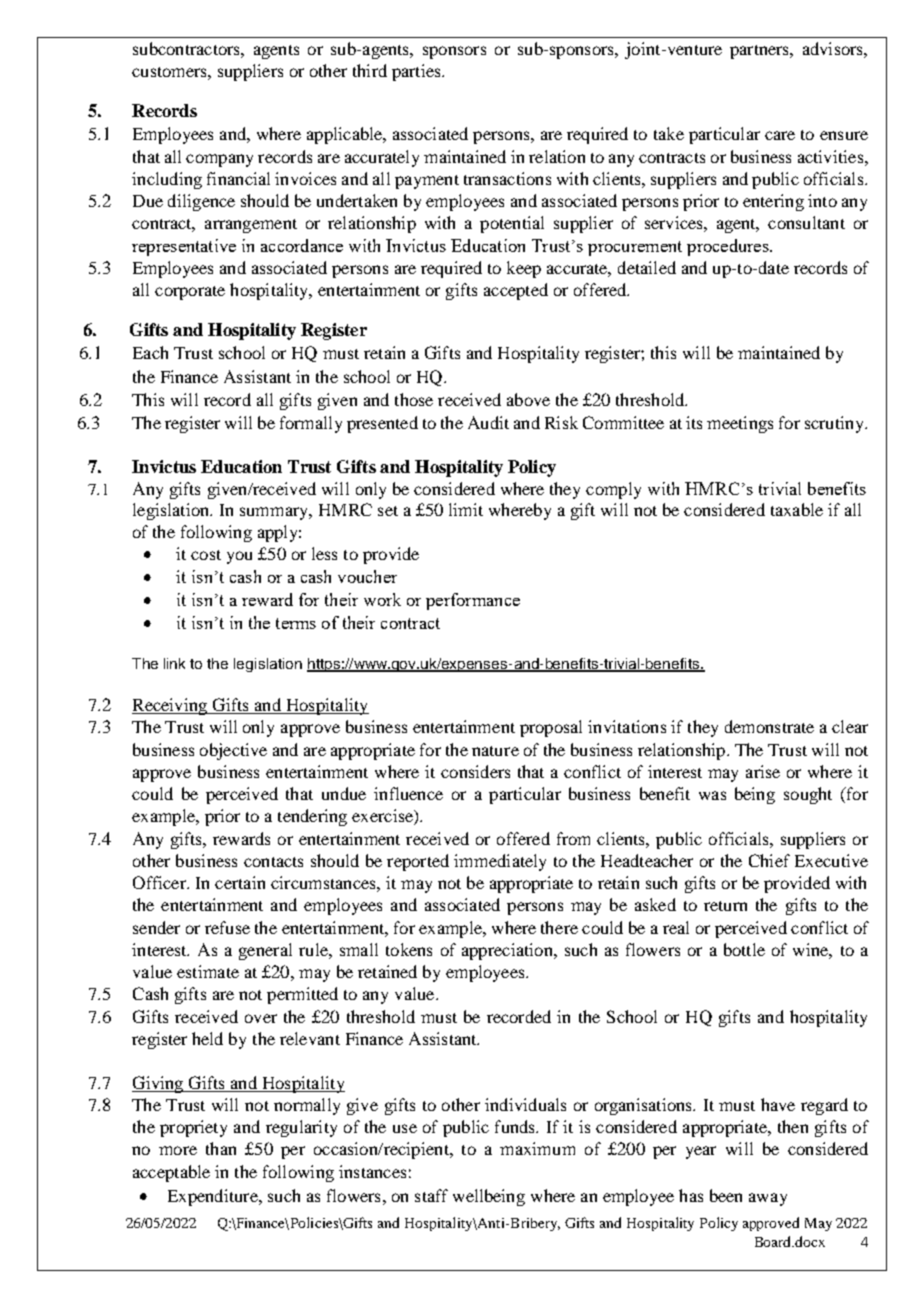  What do you see at coordinates (221, 1148) in the page?
I see `than` at bounding box center [221, 1148].
